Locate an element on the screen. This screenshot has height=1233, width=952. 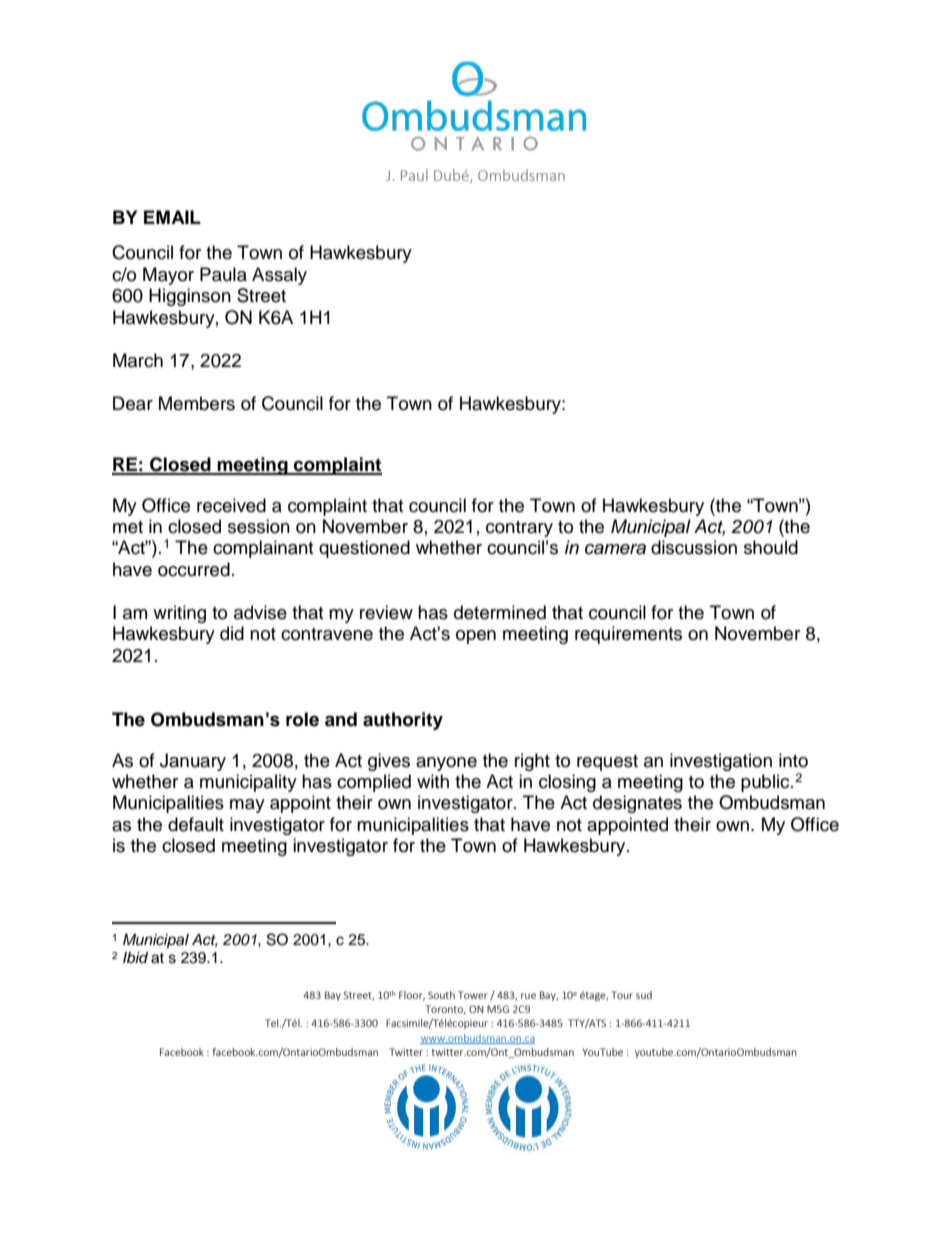
sud is located at coordinates (644, 995).
